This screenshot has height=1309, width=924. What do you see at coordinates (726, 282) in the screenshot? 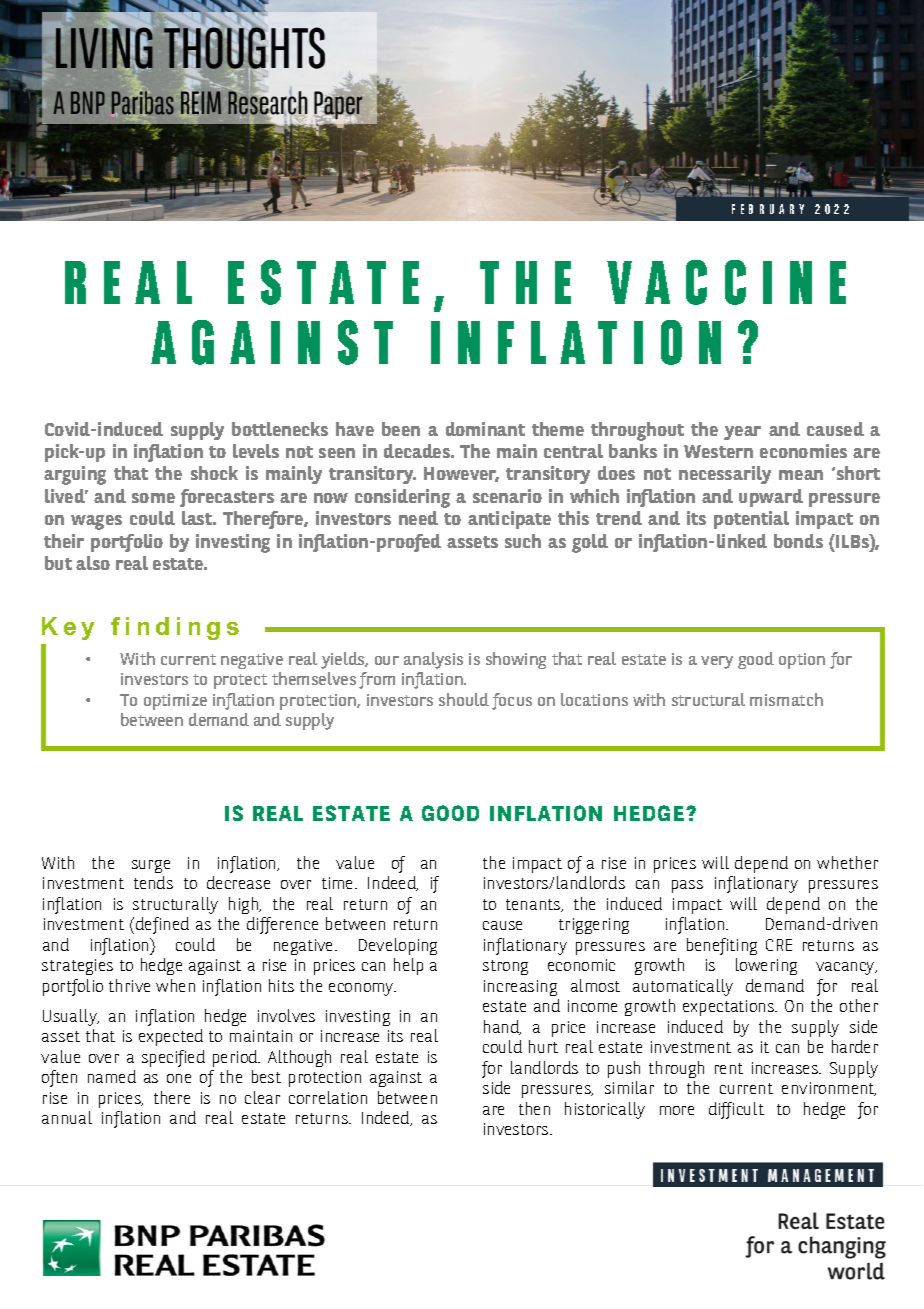
I see `VACCINE` at bounding box center [726, 282].
